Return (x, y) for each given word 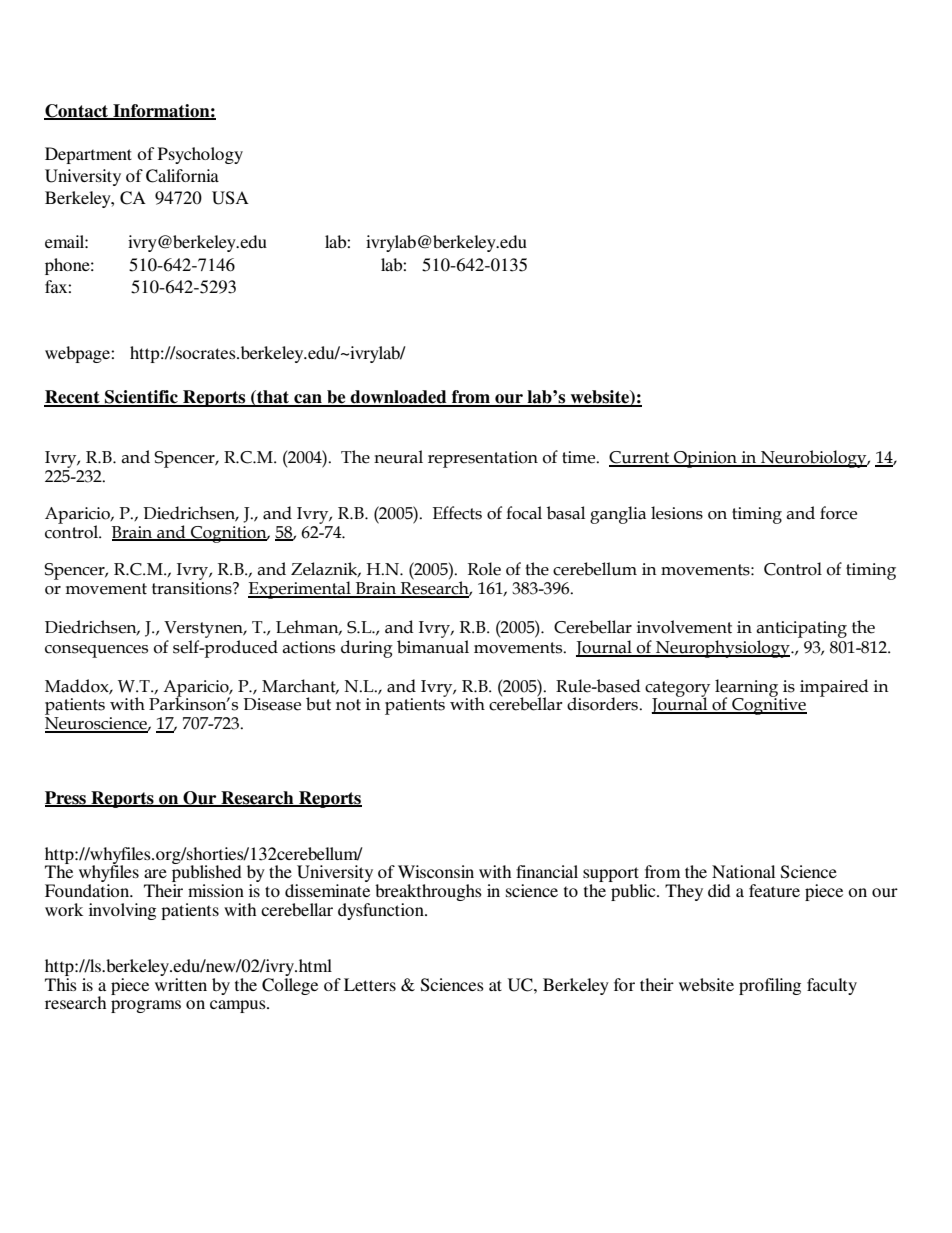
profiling (770, 986)
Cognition (229, 534)
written (181, 983)
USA (230, 198)
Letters (370, 984)
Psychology (200, 155)
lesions (677, 513)
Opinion (705, 459)
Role (484, 569)
